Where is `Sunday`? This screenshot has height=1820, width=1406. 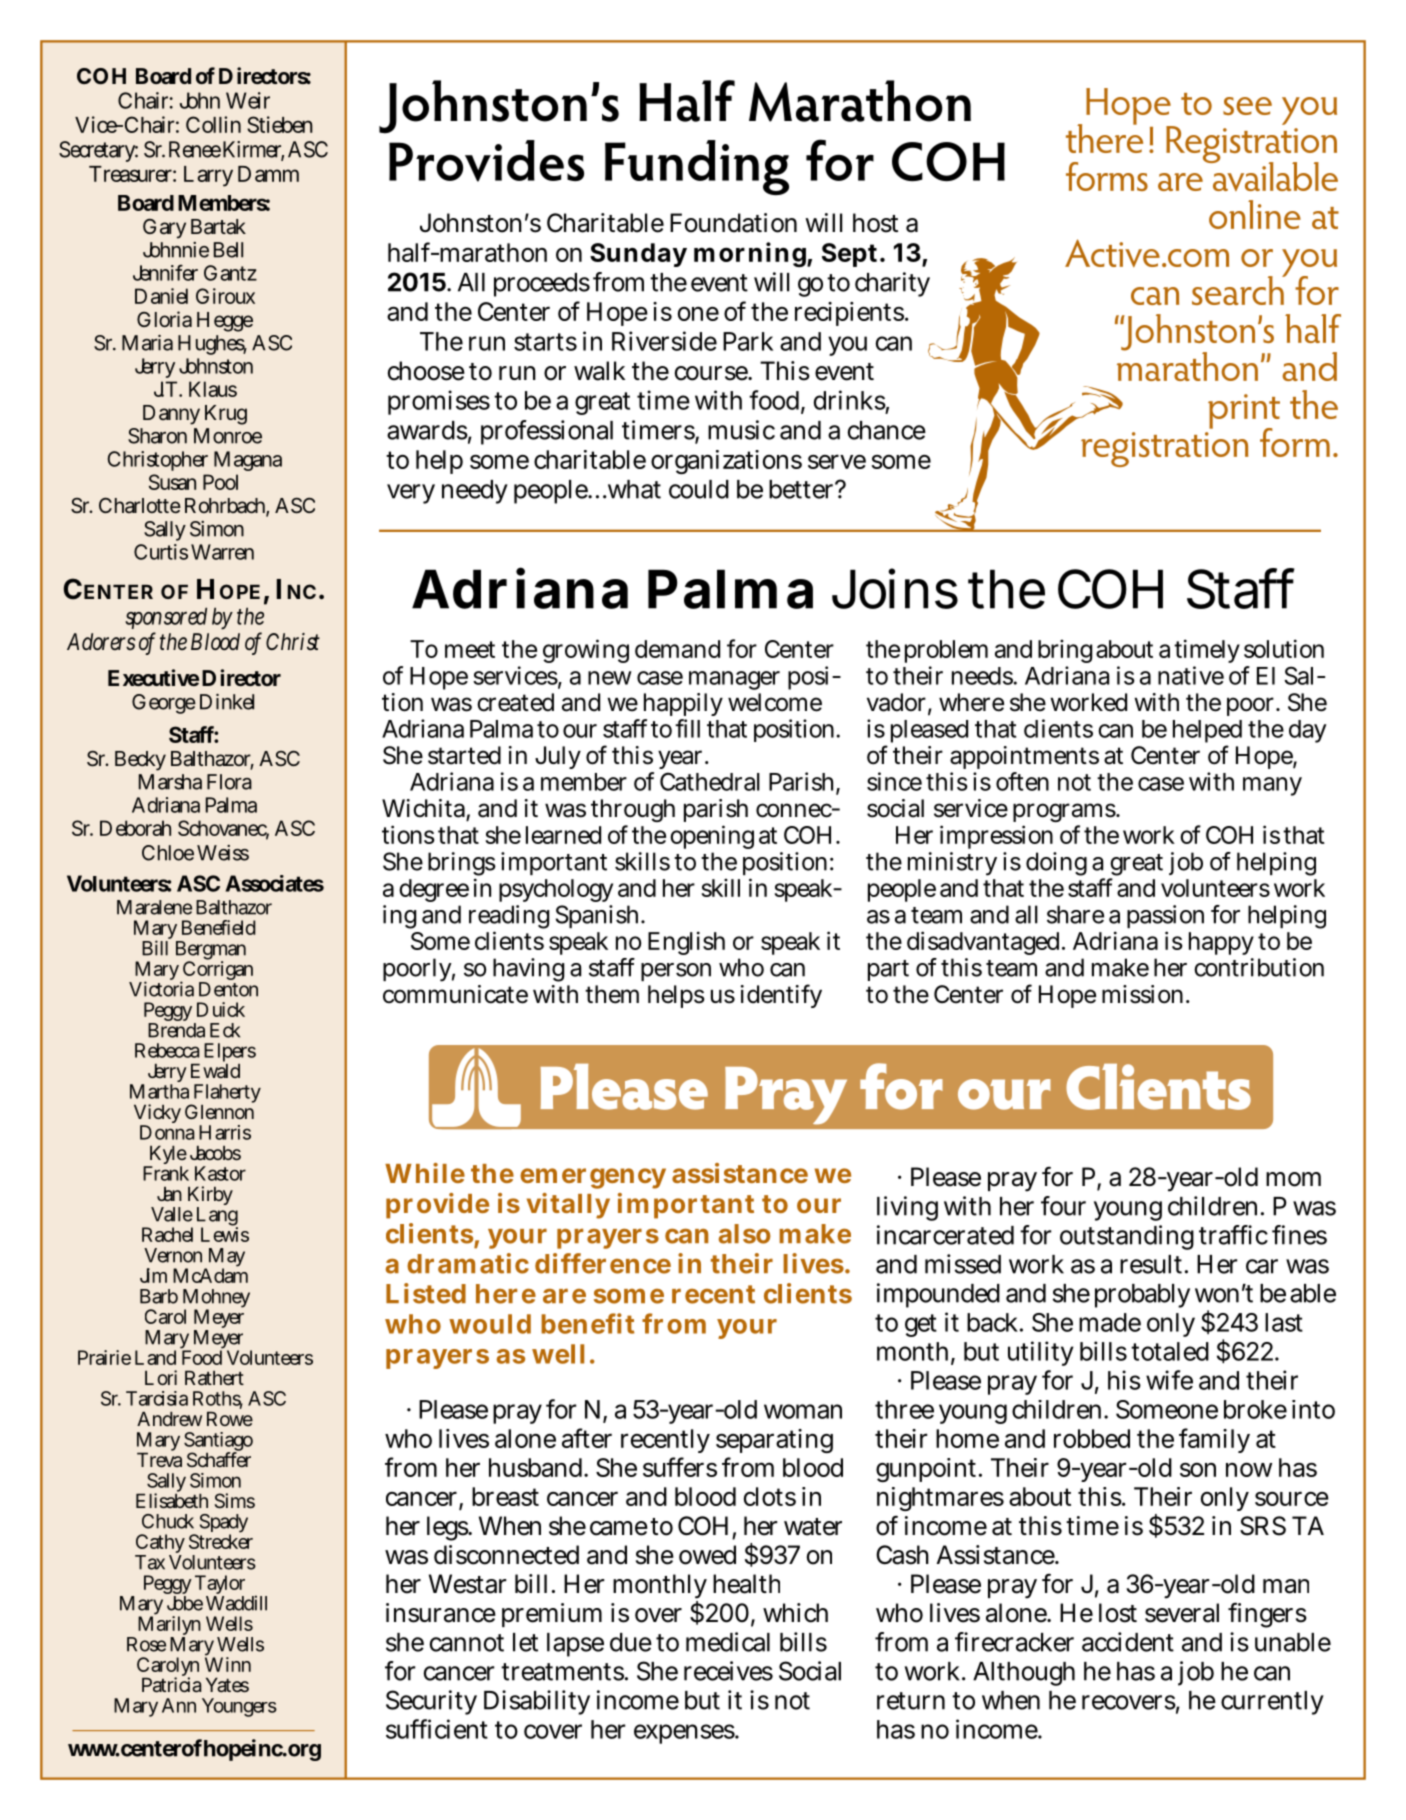 Sunday is located at coordinates (638, 255).
